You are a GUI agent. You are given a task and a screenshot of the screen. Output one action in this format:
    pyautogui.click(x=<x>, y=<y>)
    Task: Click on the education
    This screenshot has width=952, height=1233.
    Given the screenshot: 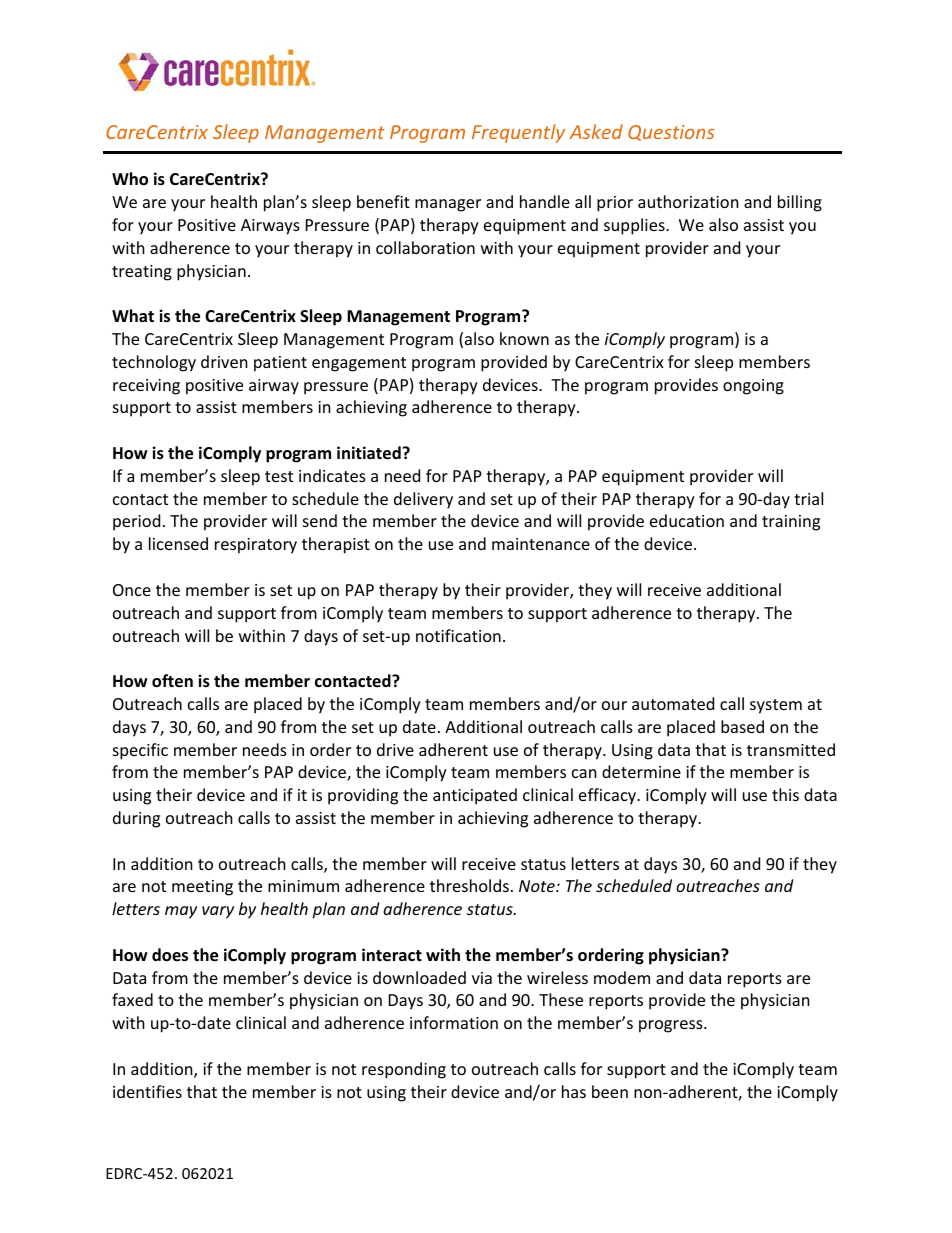 What is the action you would take?
    pyautogui.click(x=687, y=520)
